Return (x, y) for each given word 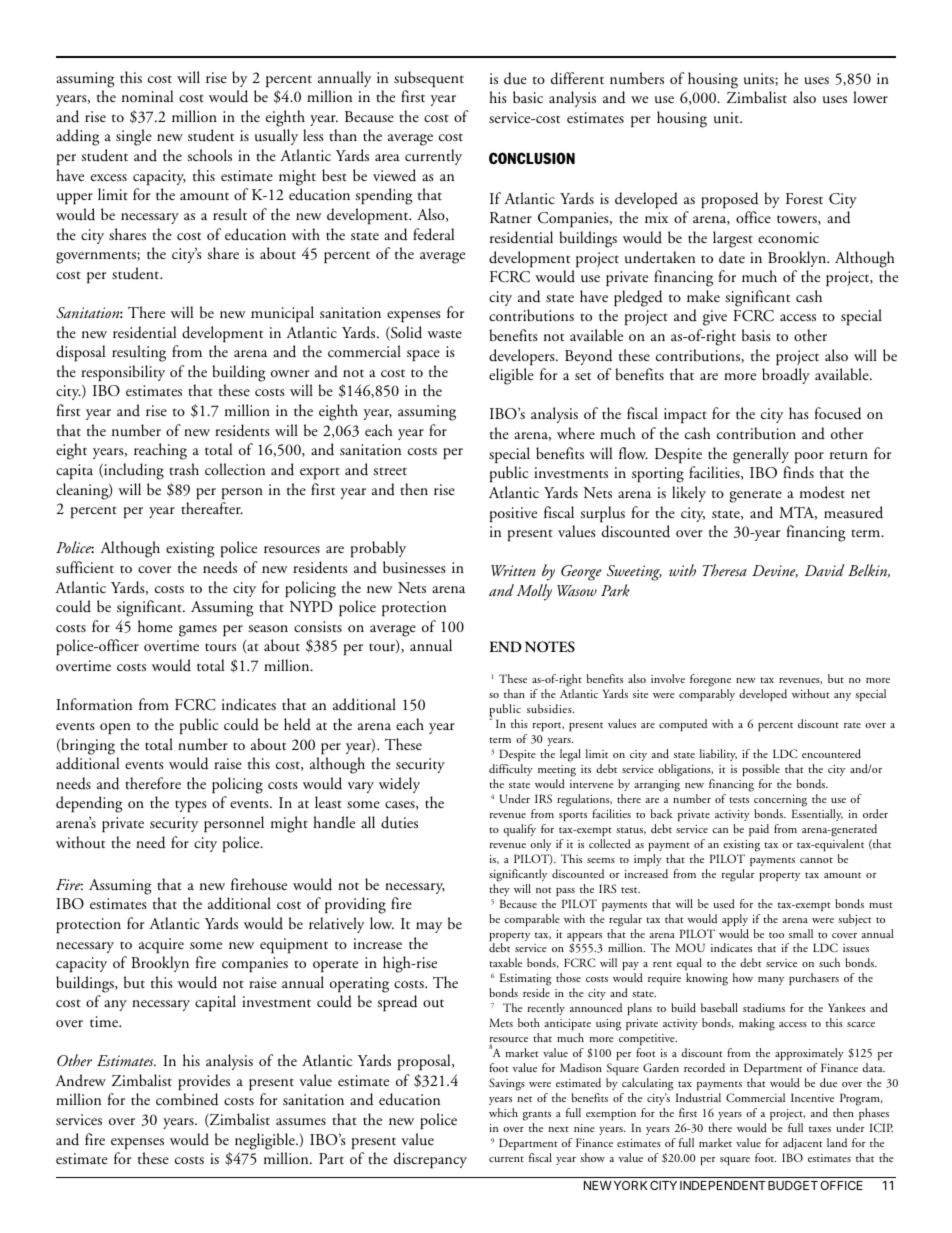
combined (187, 1099)
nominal (147, 96)
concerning (780, 801)
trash (184, 469)
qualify (519, 830)
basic (528, 97)
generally (761, 455)
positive (513, 514)
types (191, 806)
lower (870, 97)
